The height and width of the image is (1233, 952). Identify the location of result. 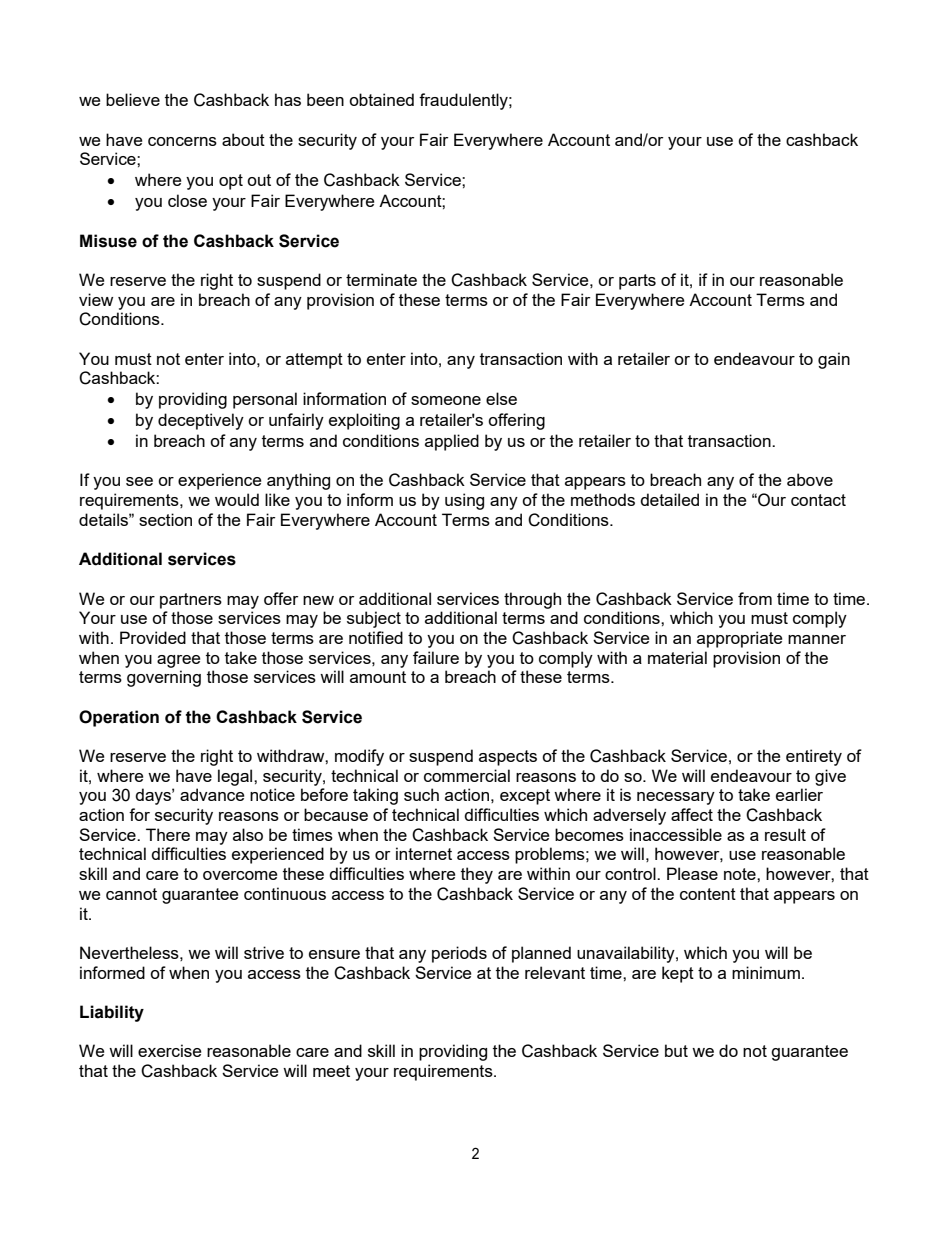
(785, 834).
